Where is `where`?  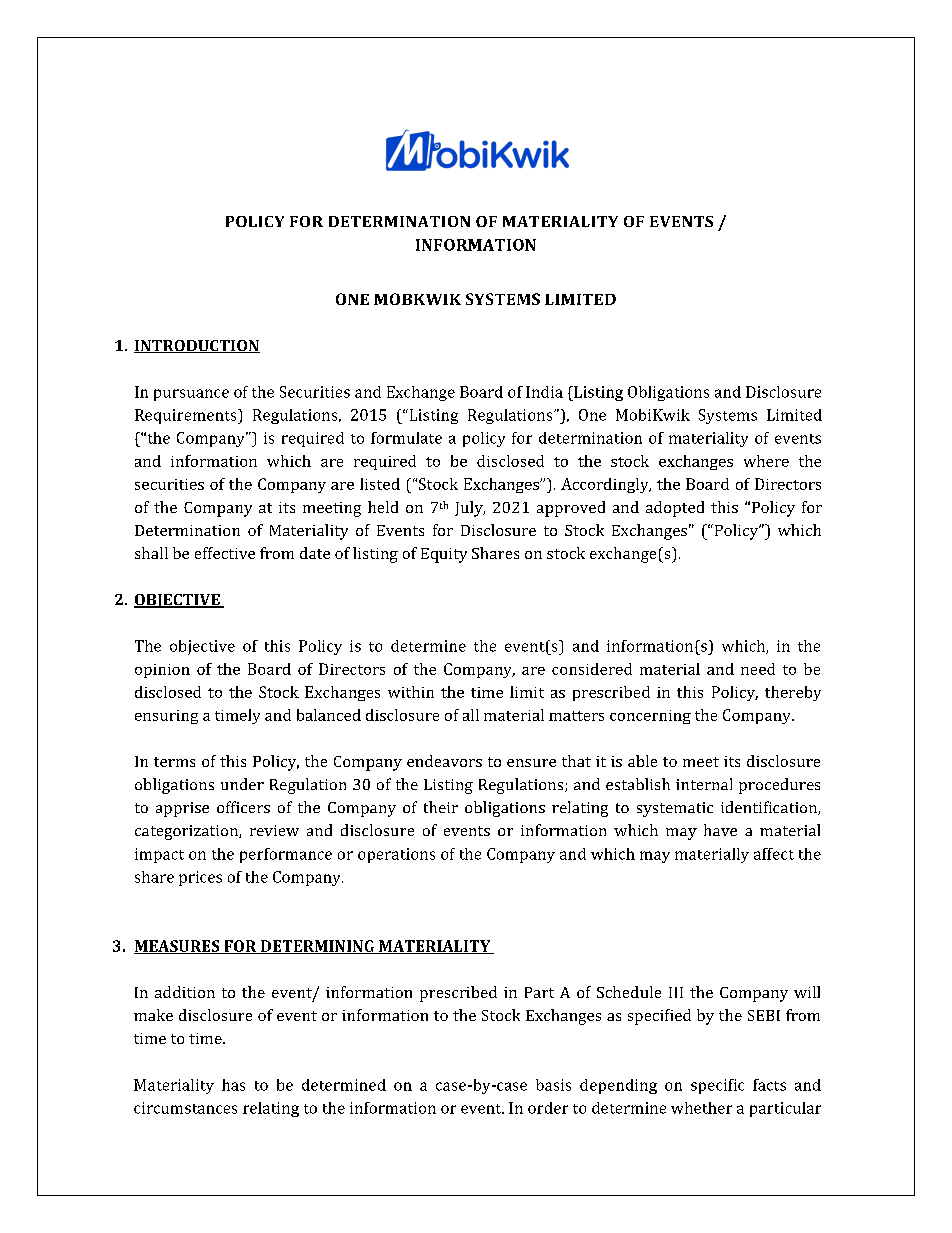
where is located at coordinates (766, 461).
